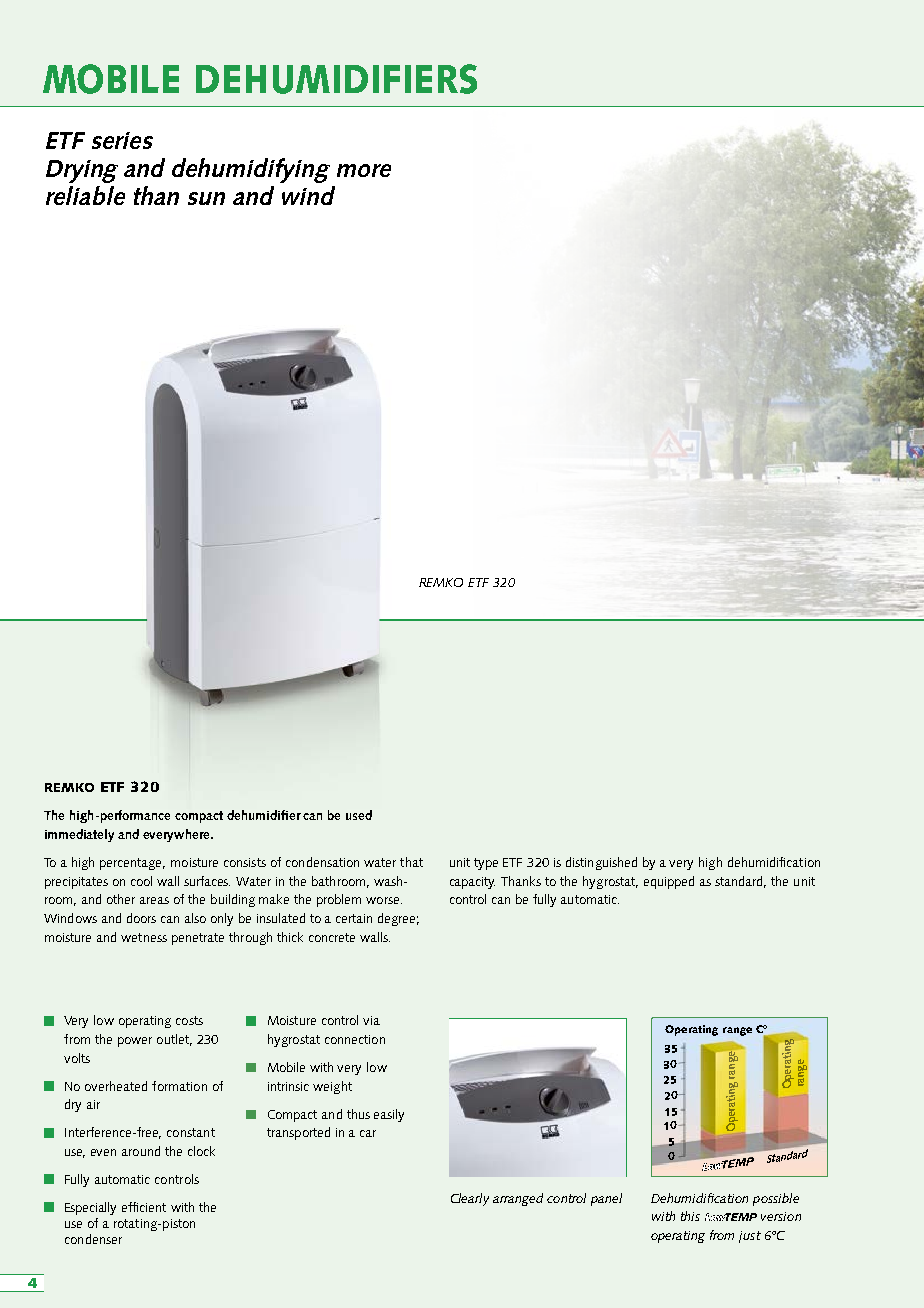 The image size is (924, 1308). Describe the element at coordinates (144, 1207) in the screenshot. I see `efficient` at that location.
